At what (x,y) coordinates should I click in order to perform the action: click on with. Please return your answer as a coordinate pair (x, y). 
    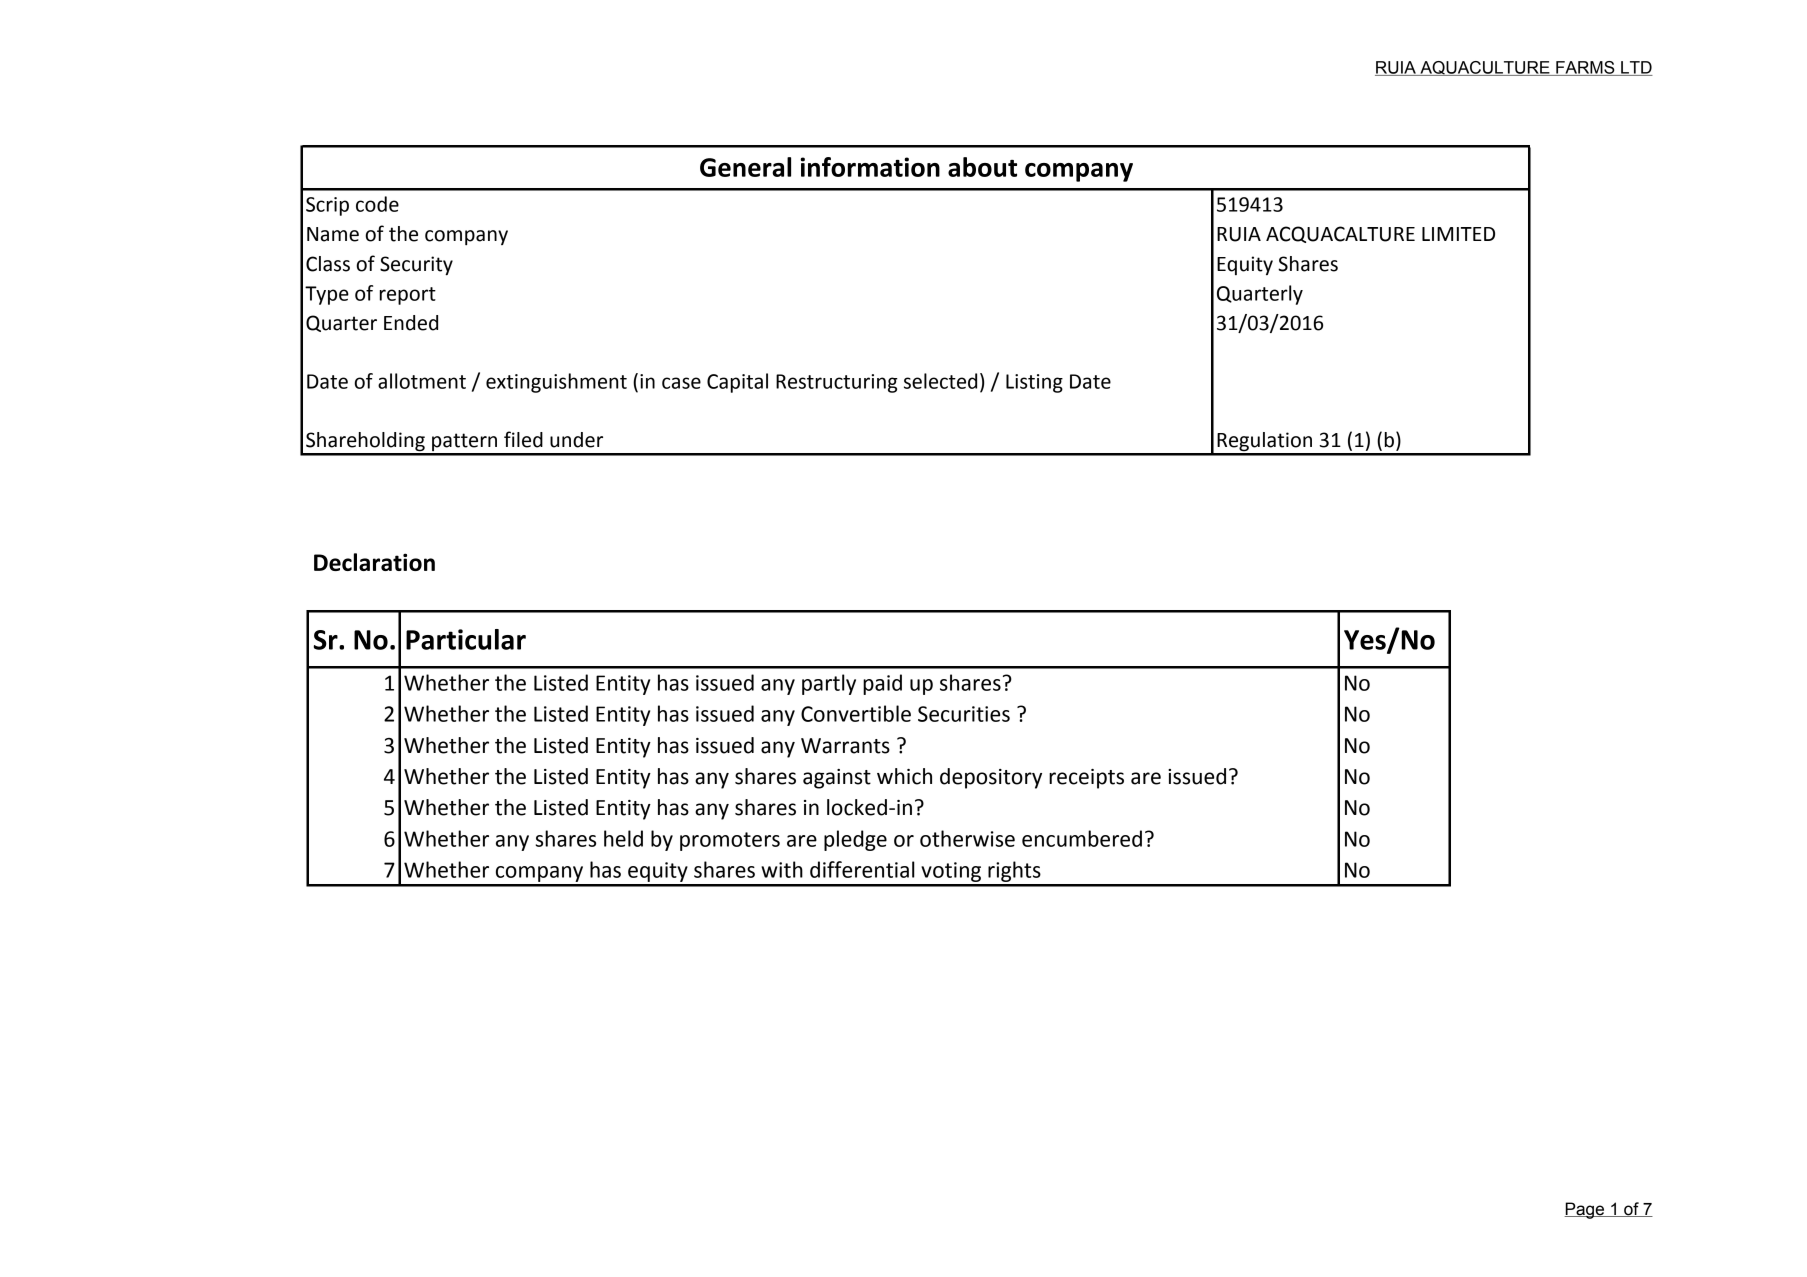
    Looking at the image, I should click on (782, 869).
